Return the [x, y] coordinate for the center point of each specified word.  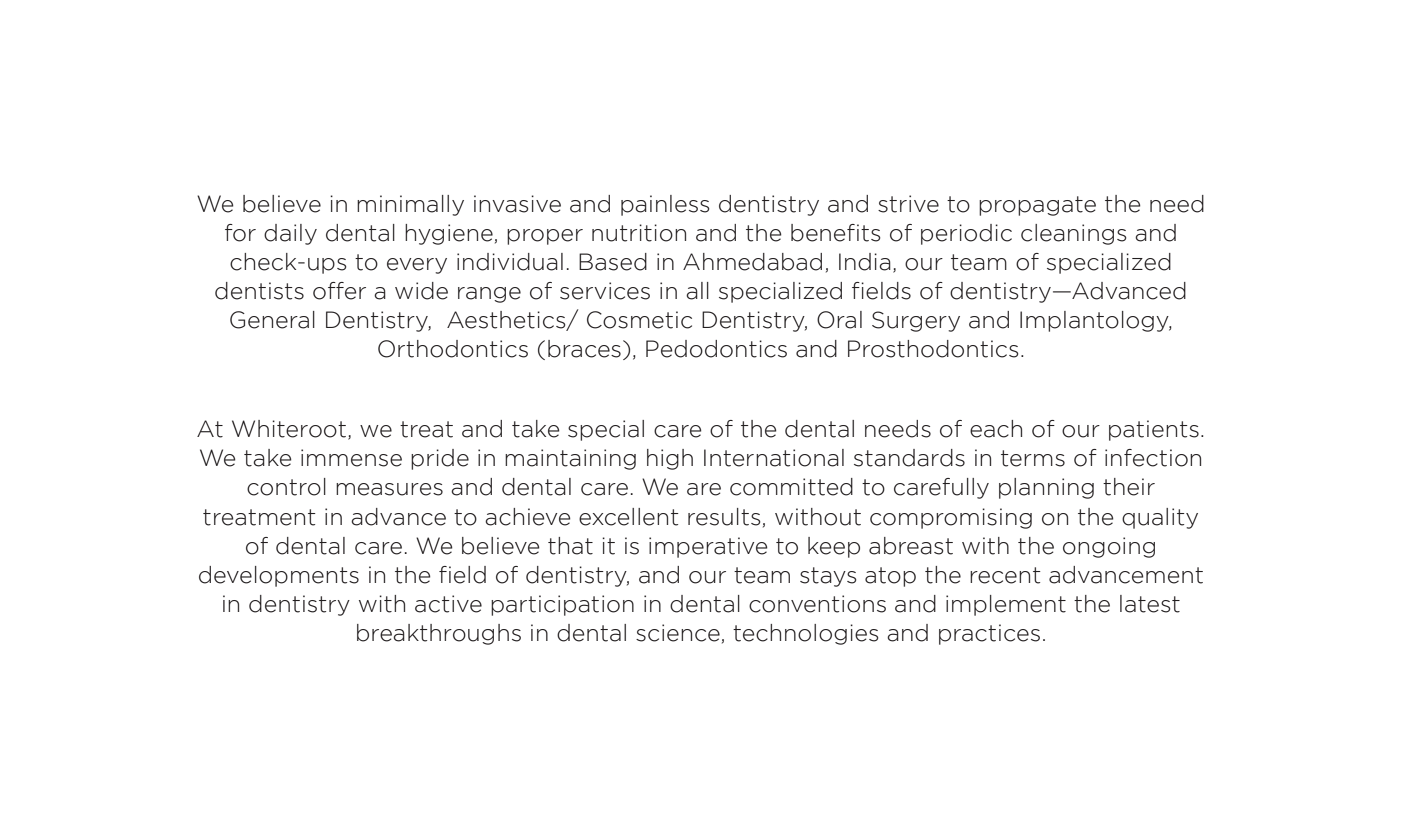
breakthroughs [439, 634]
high [670, 459]
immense [351, 458]
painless [665, 205]
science [678, 633]
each [996, 429]
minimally [410, 205]
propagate [1037, 206]
